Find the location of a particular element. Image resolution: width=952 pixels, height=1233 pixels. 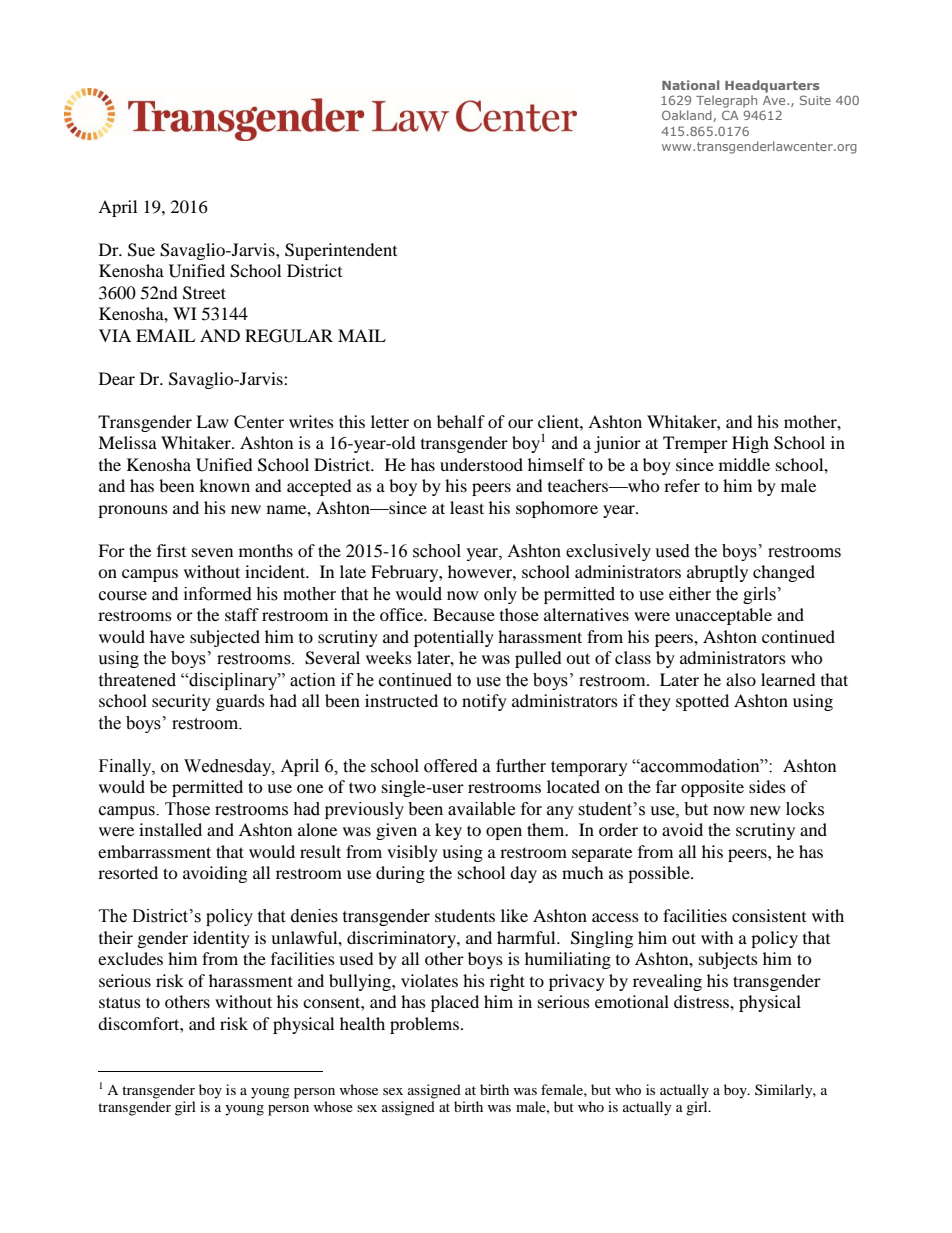

Sue is located at coordinates (141, 250).
